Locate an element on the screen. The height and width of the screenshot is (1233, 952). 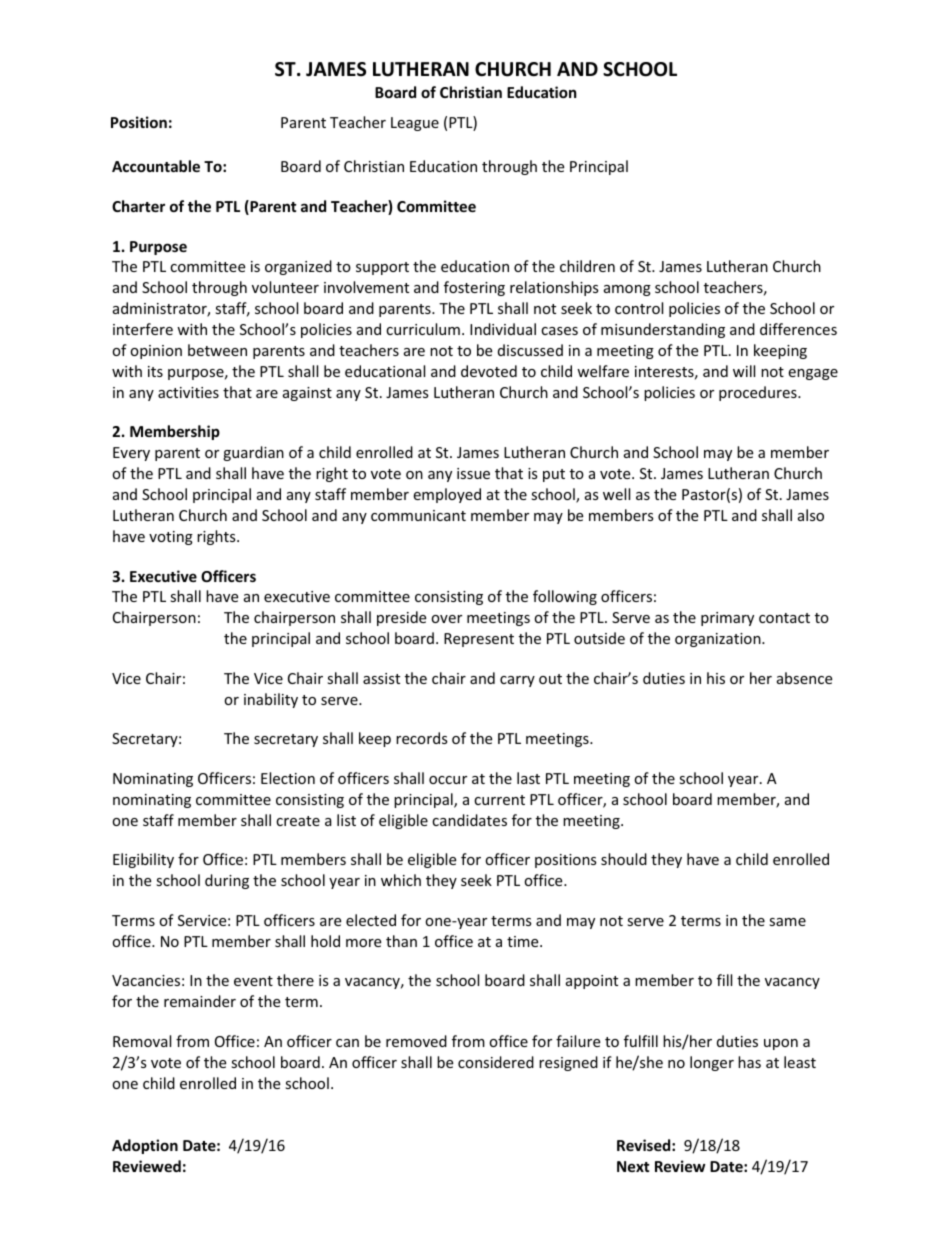
League is located at coordinates (415, 124).
